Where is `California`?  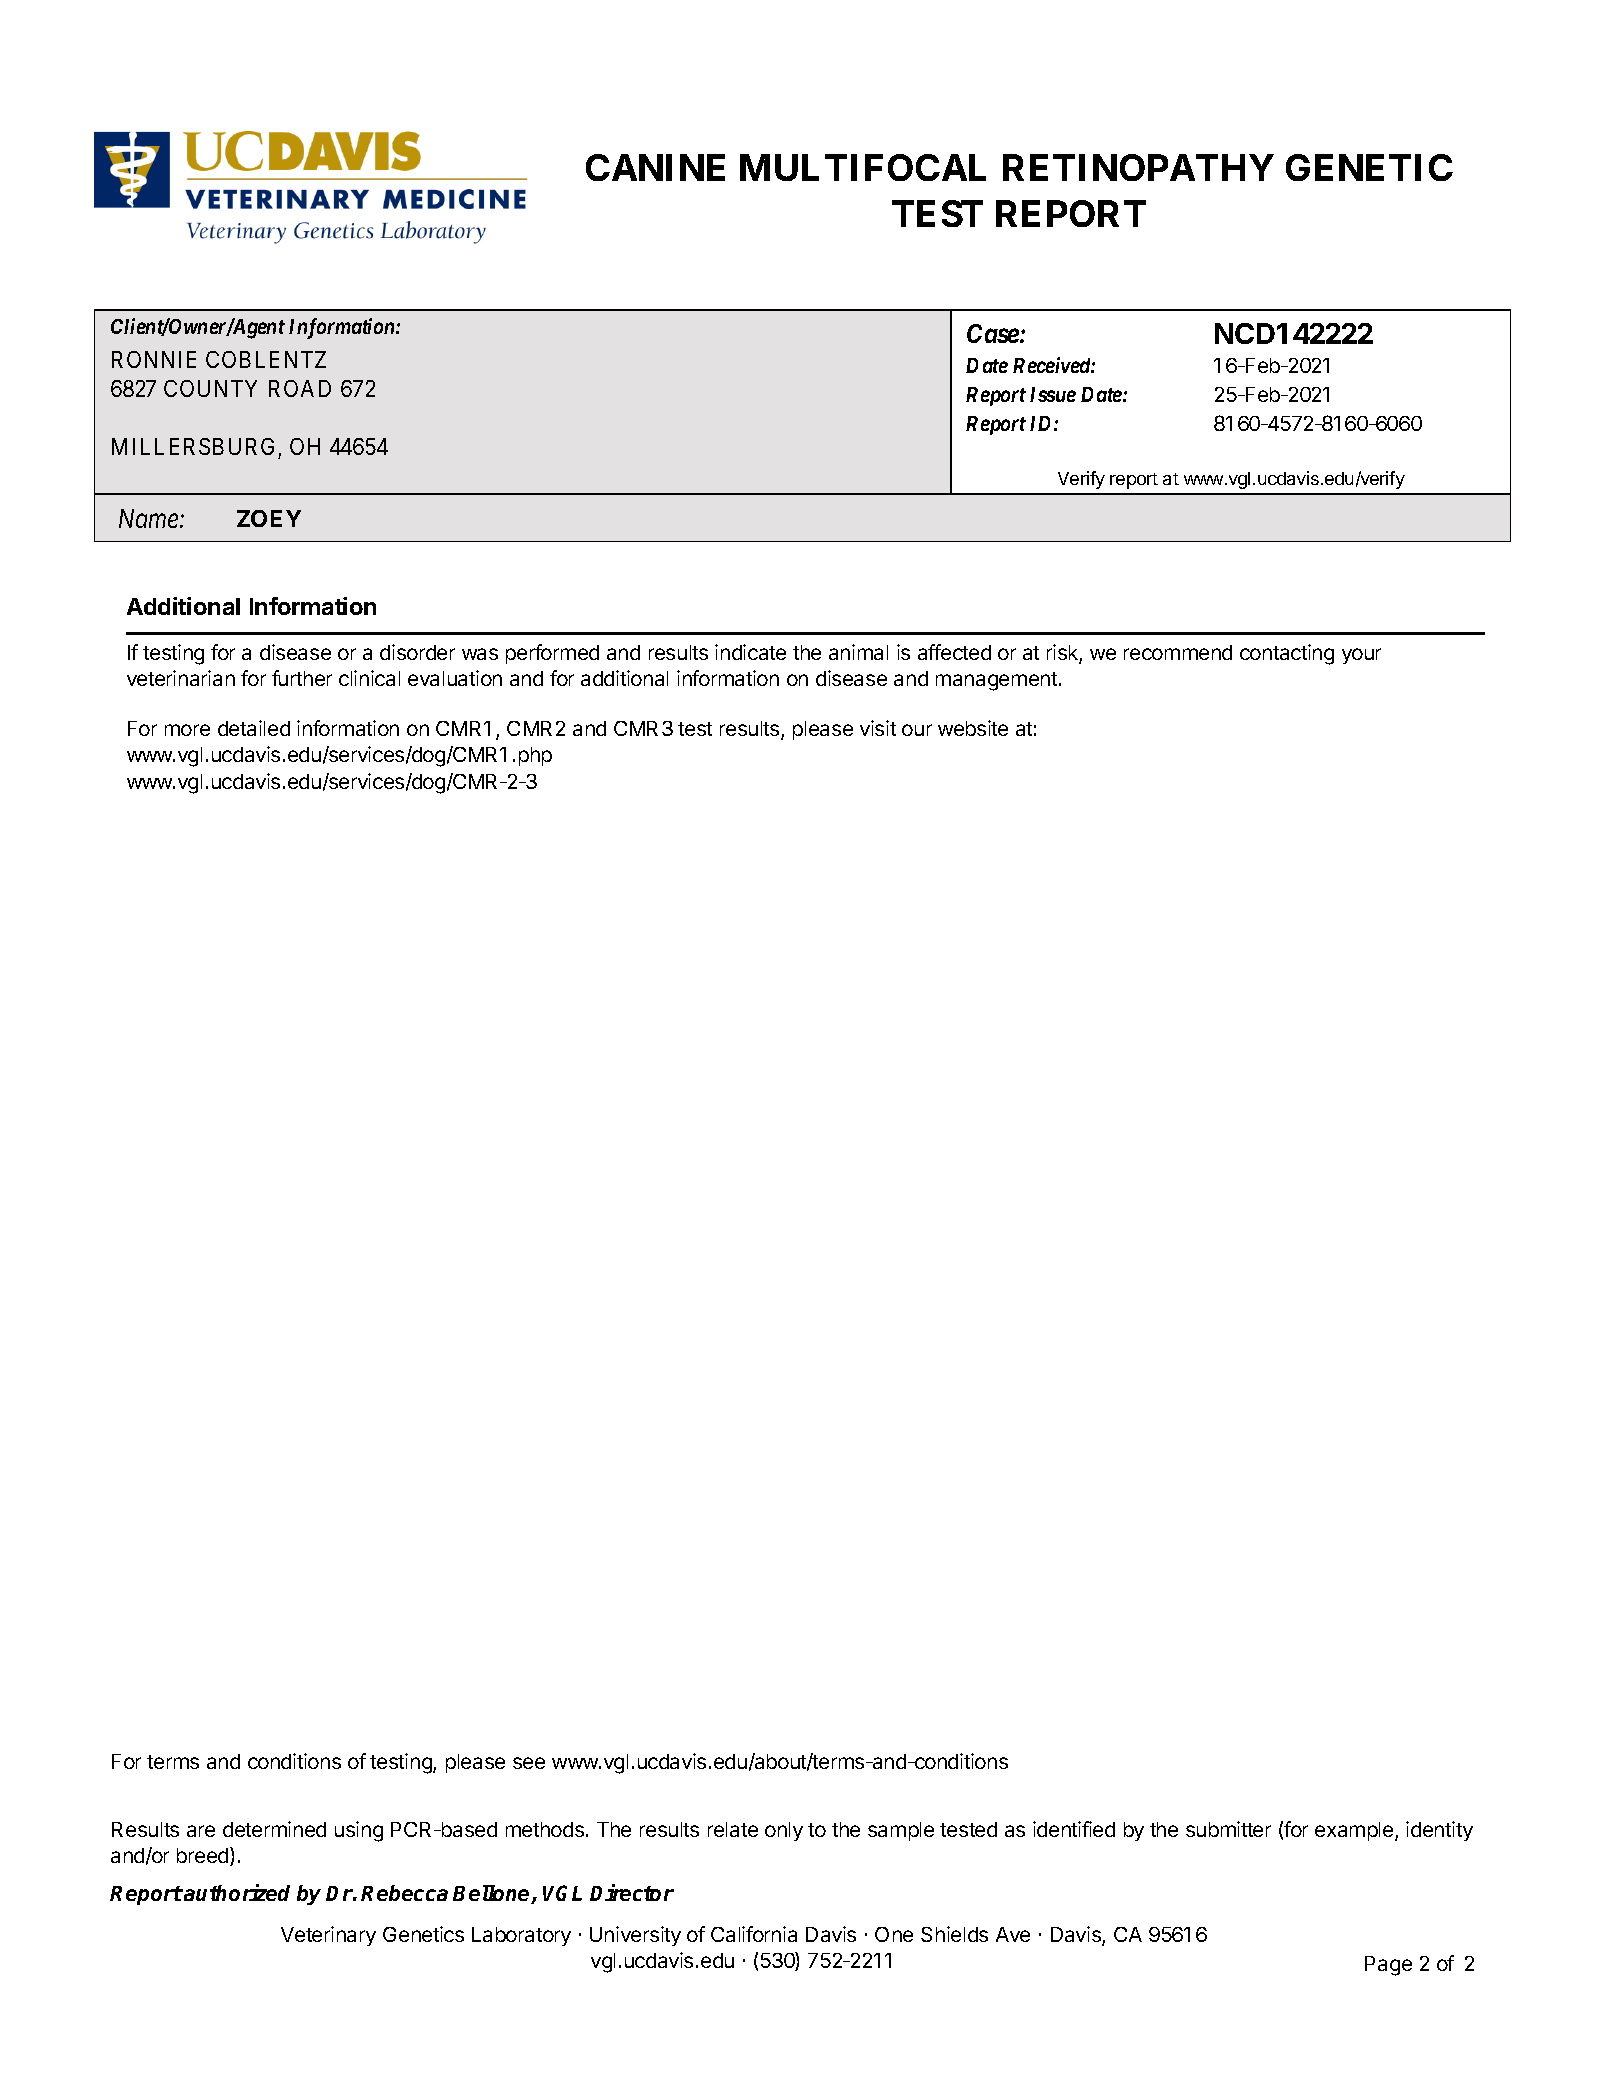 California is located at coordinates (754, 1934).
